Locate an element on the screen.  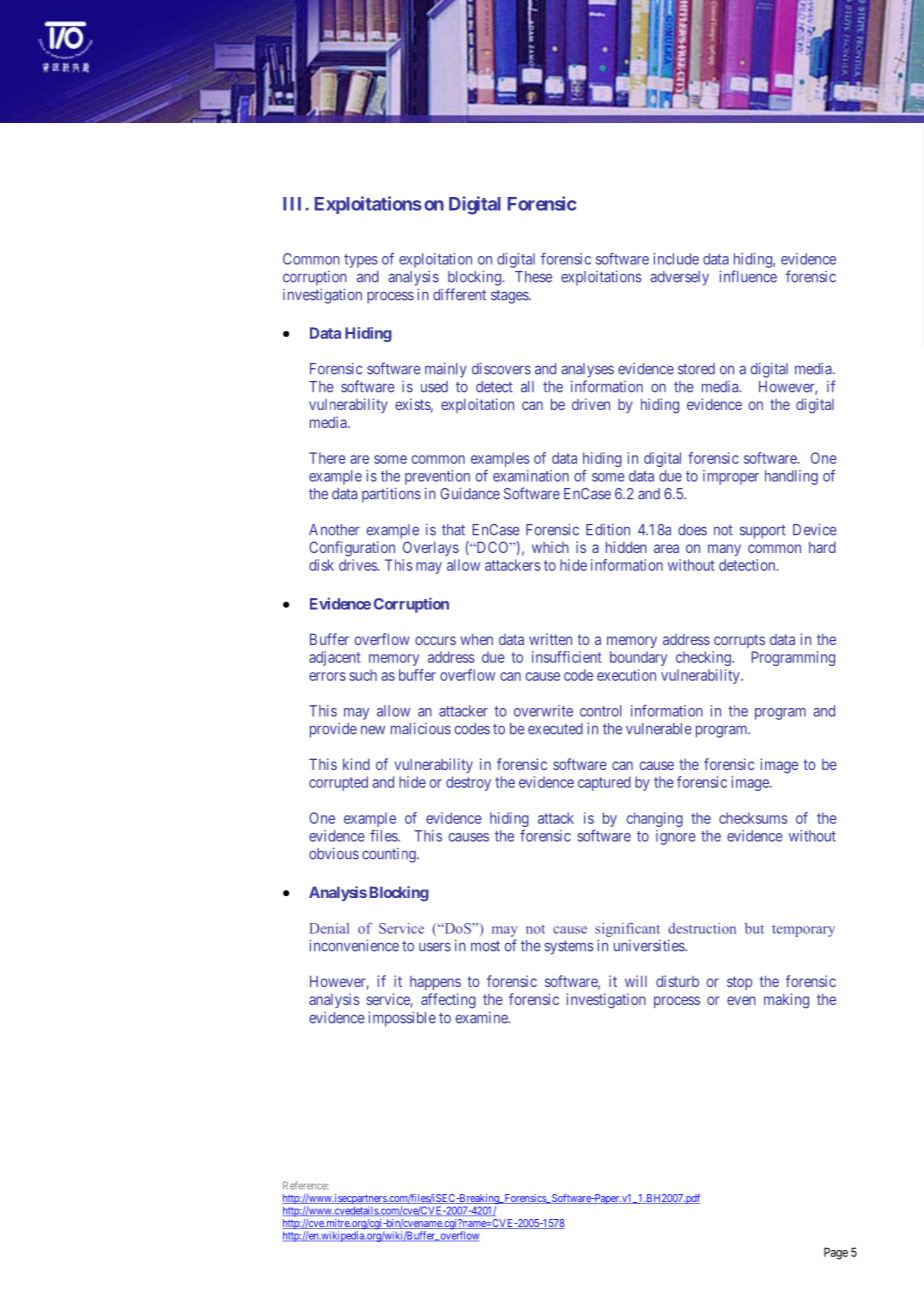
checksums is located at coordinates (753, 818).
